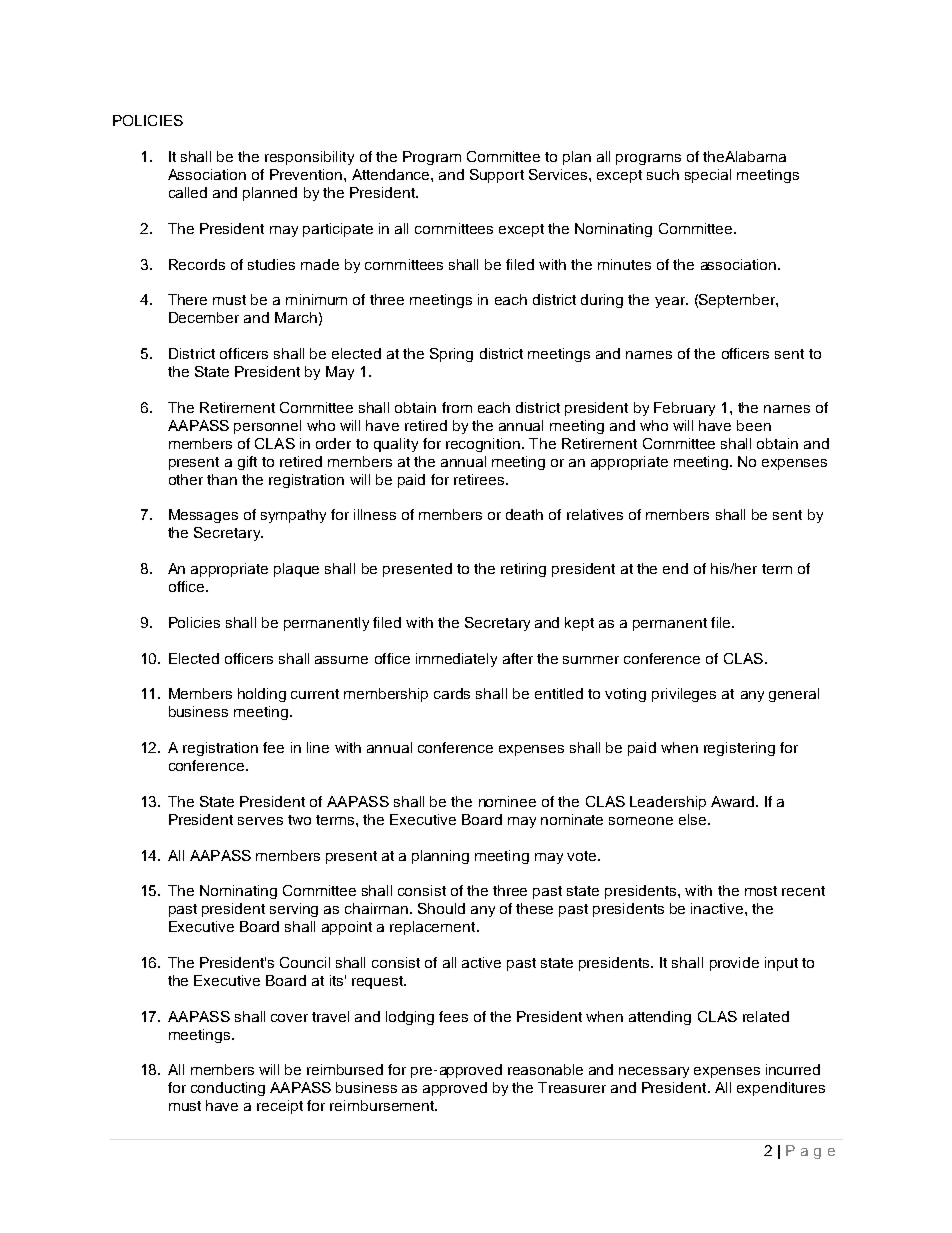  Describe the element at coordinates (754, 425) in the screenshot. I see `been` at that location.
